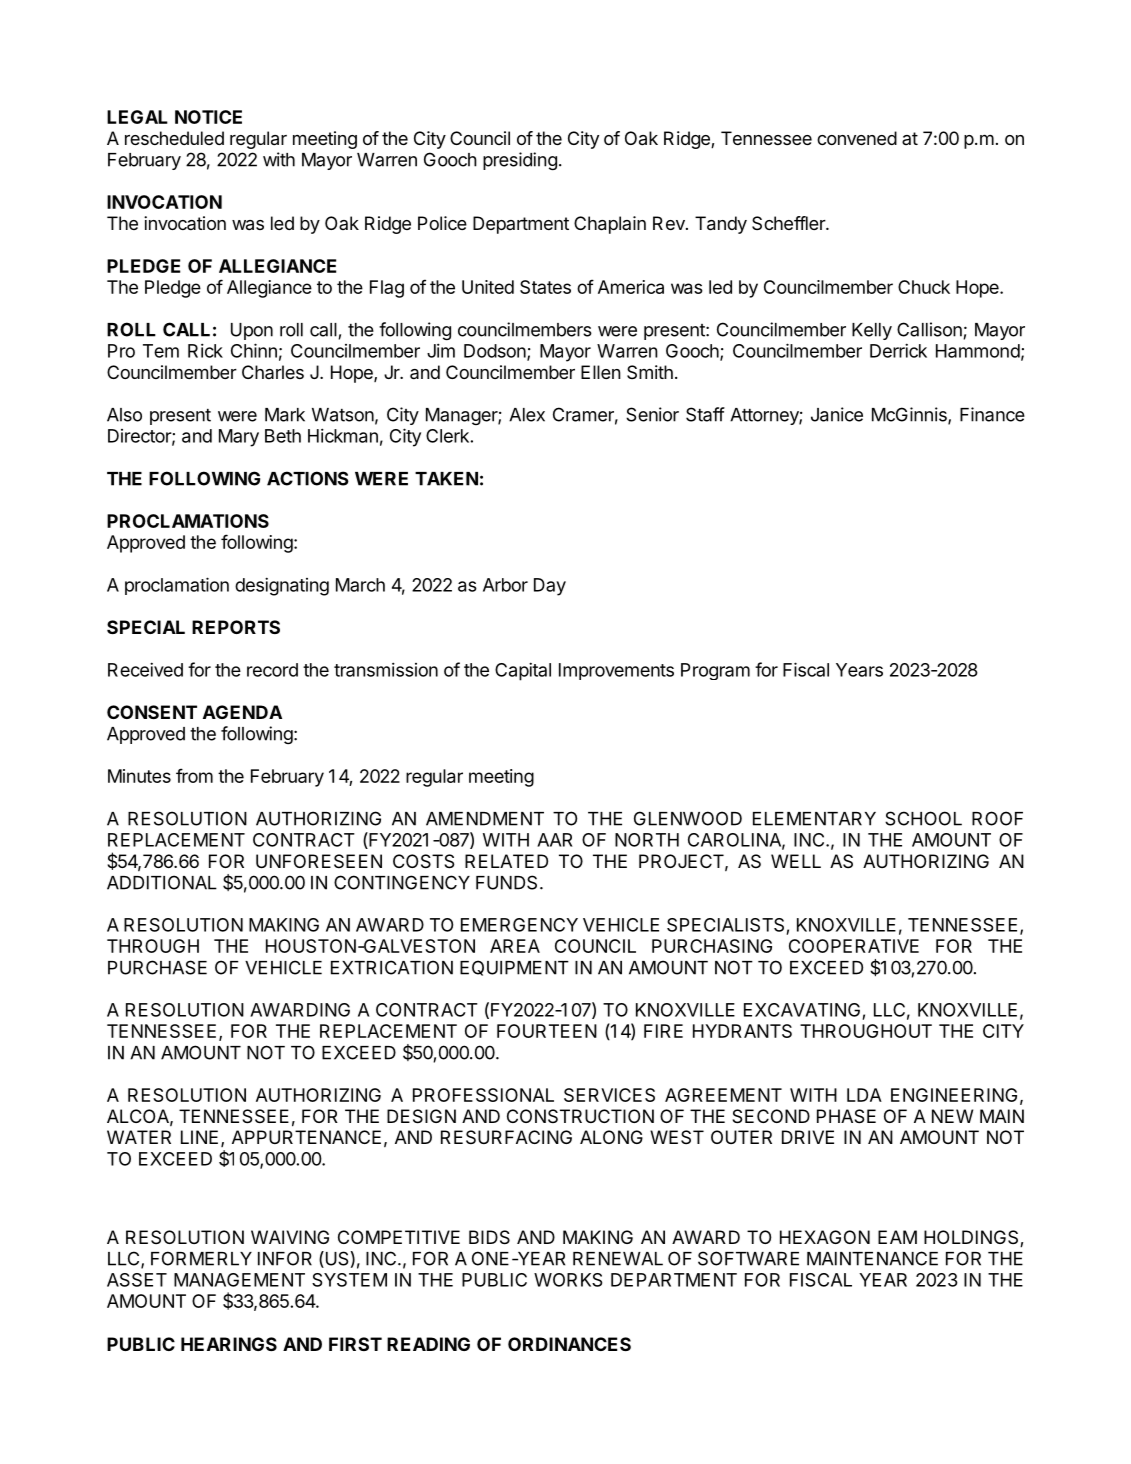 The image size is (1131, 1464). I want to click on SCHOOL, so click(923, 818).
